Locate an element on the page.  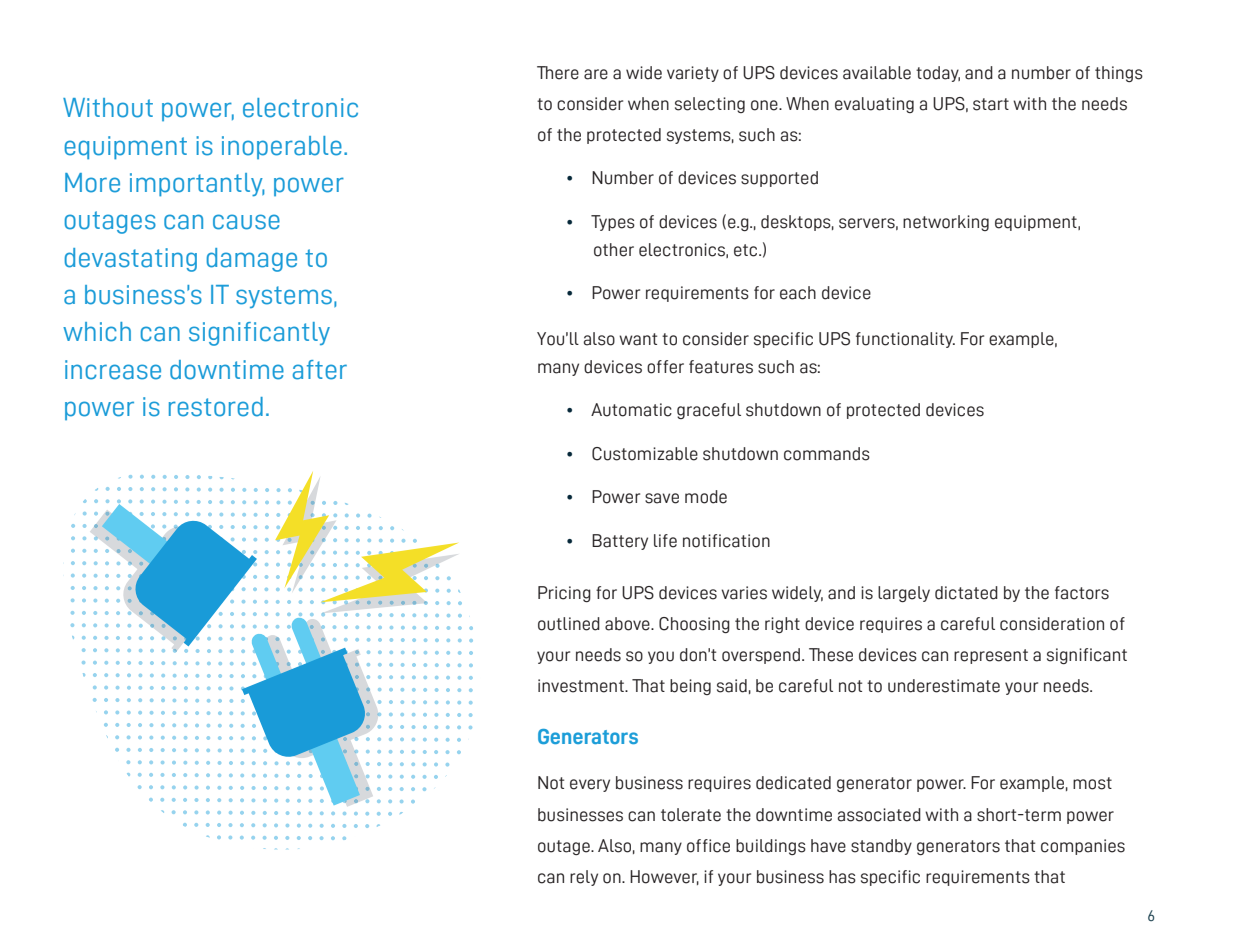
There is located at coordinates (558, 73).
